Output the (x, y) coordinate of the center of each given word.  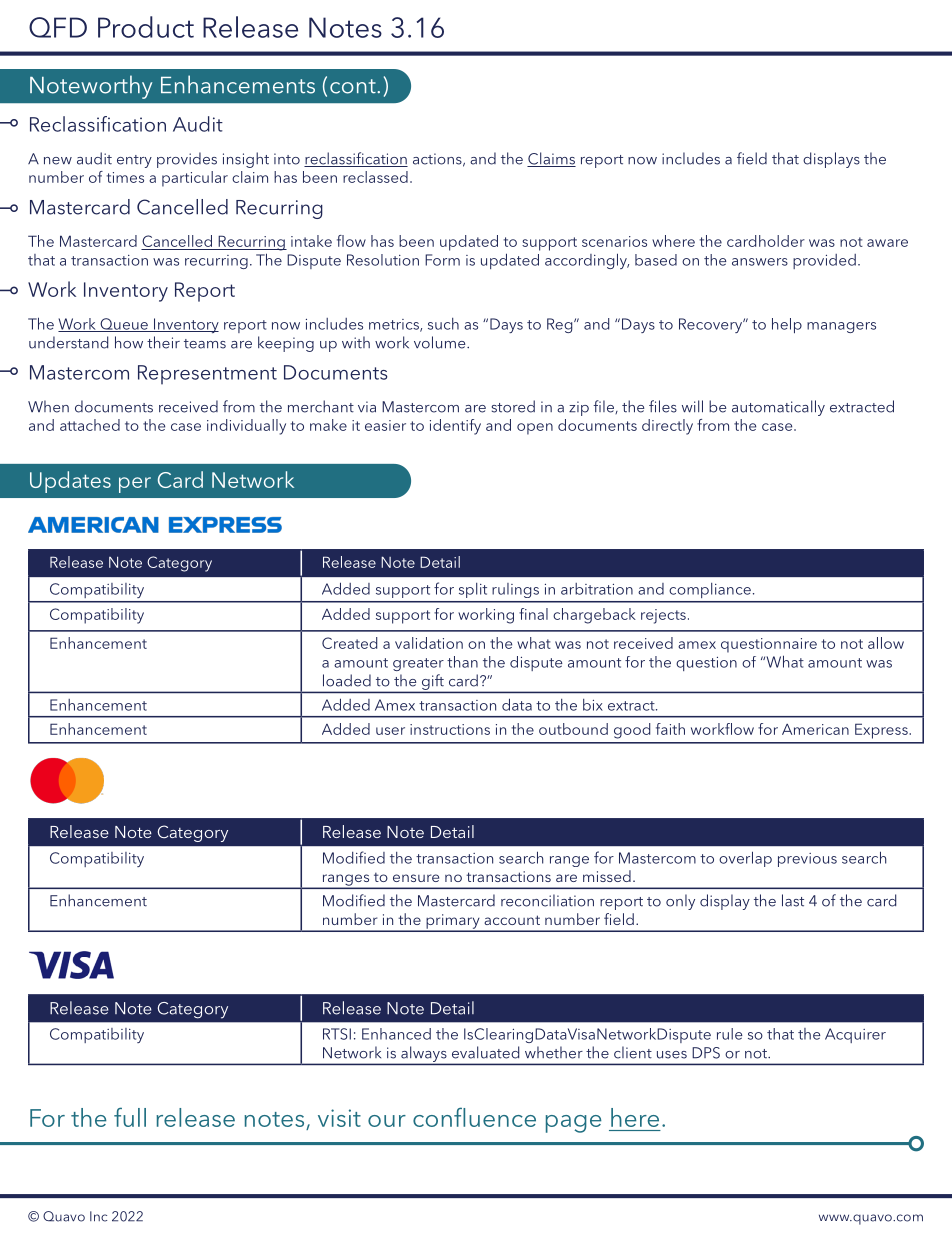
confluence (474, 1117)
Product (146, 27)
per (135, 485)
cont (354, 86)
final (533, 614)
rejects (663, 616)
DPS (706, 1053)
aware (887, 243)
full (130, 1117)
